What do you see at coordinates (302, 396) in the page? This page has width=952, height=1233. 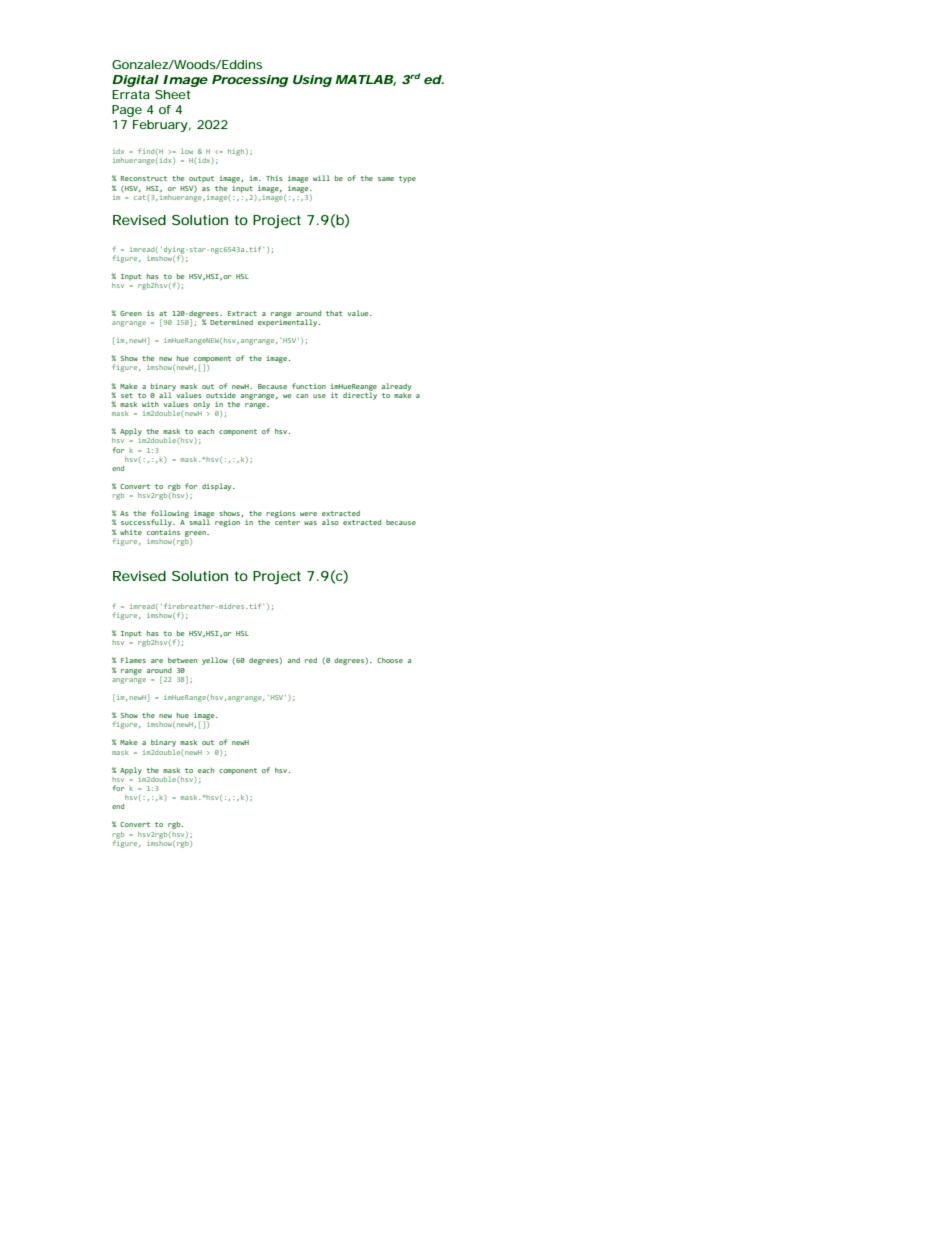 I see `can` at bounding box center [302, 396].
